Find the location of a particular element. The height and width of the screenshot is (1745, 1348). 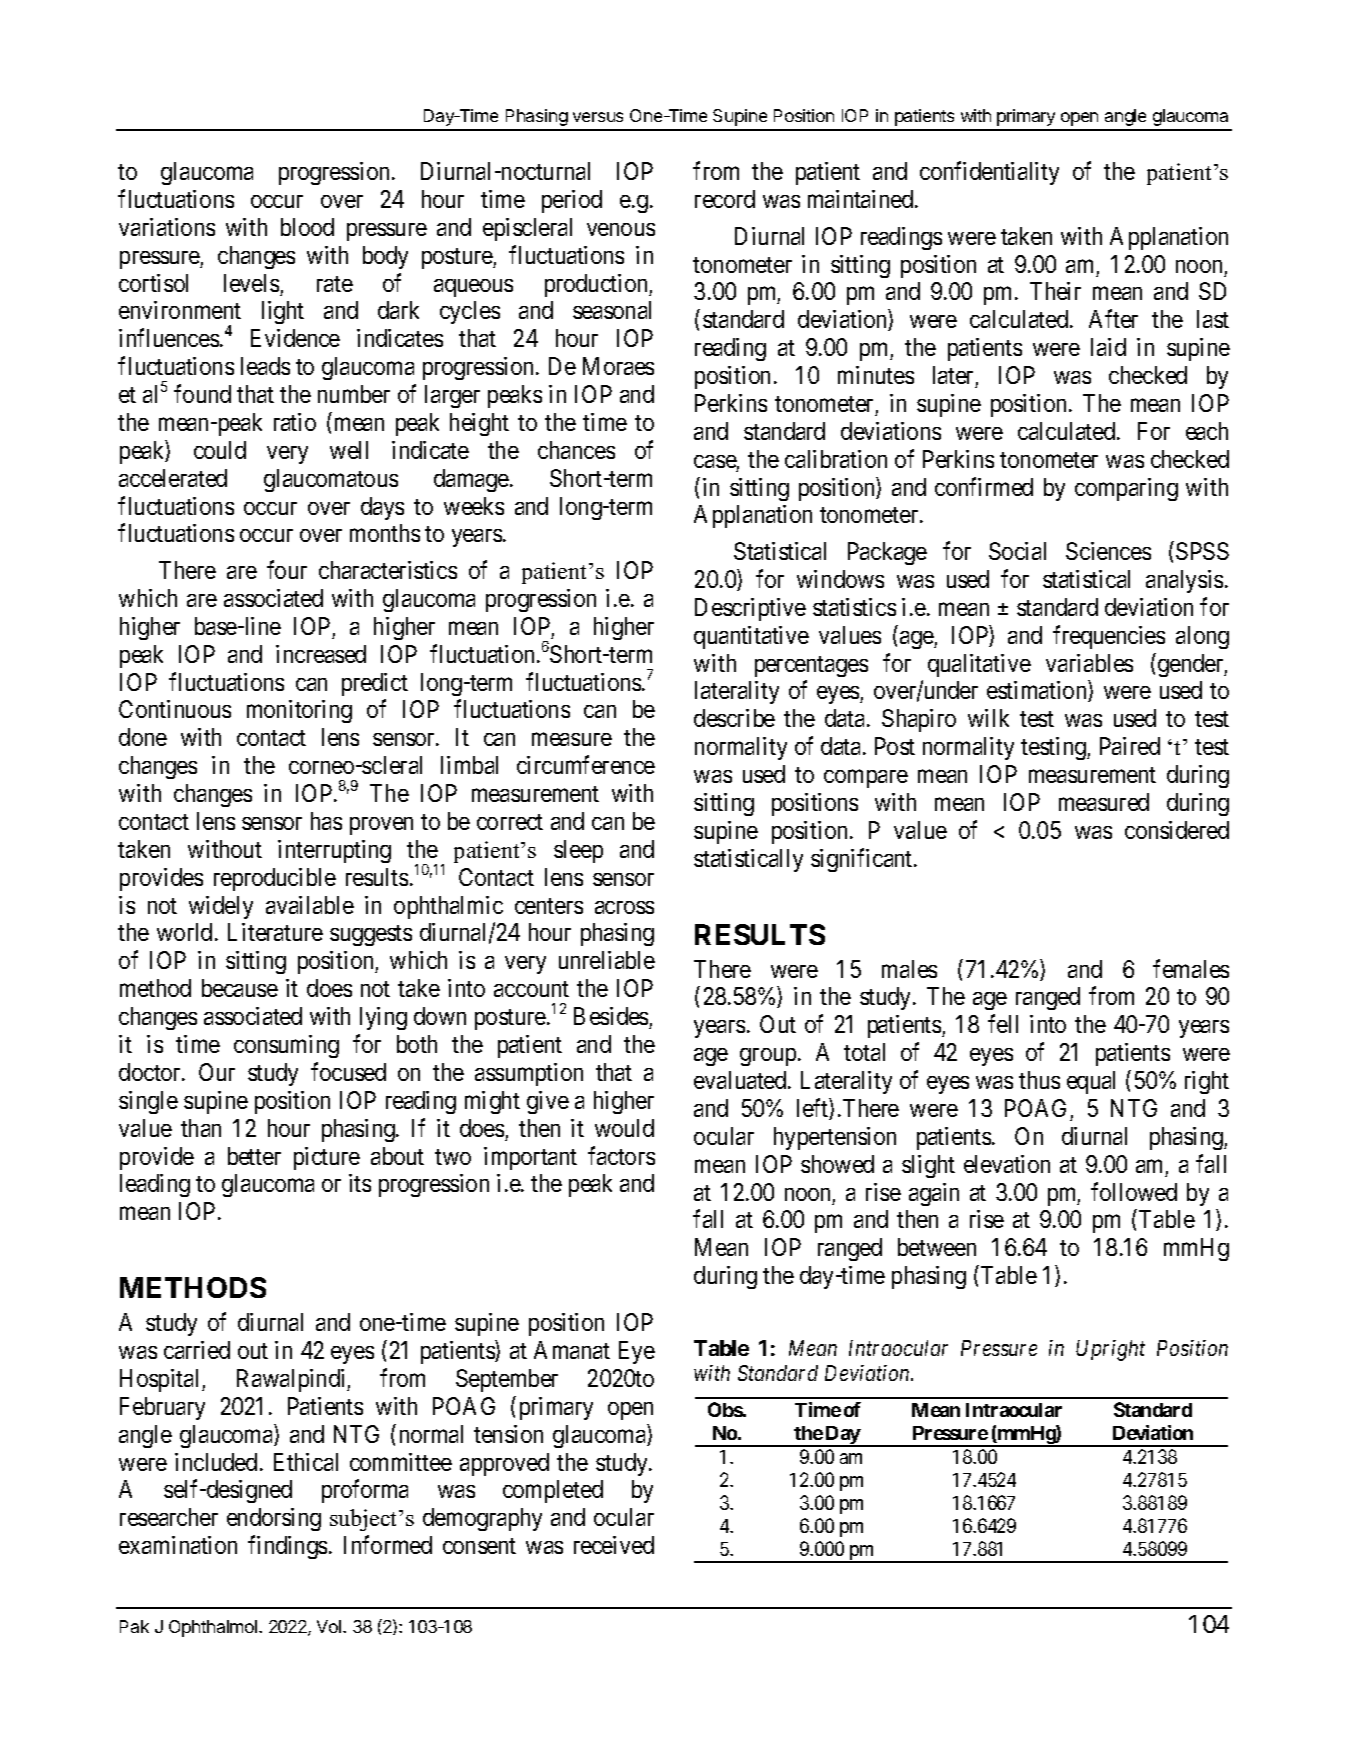

chances is located at coordinates (576, 450).
